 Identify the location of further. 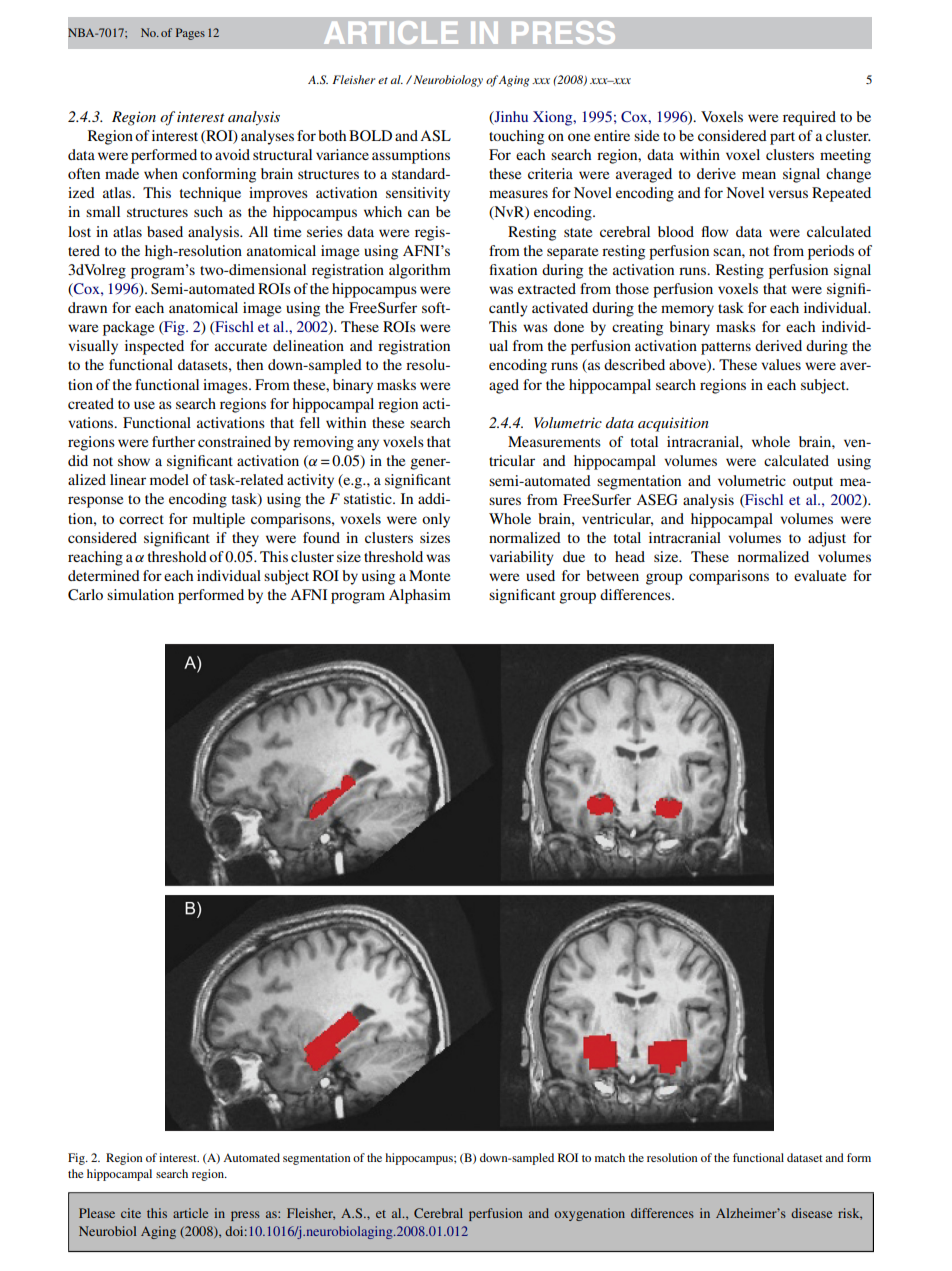
(173, 441).
